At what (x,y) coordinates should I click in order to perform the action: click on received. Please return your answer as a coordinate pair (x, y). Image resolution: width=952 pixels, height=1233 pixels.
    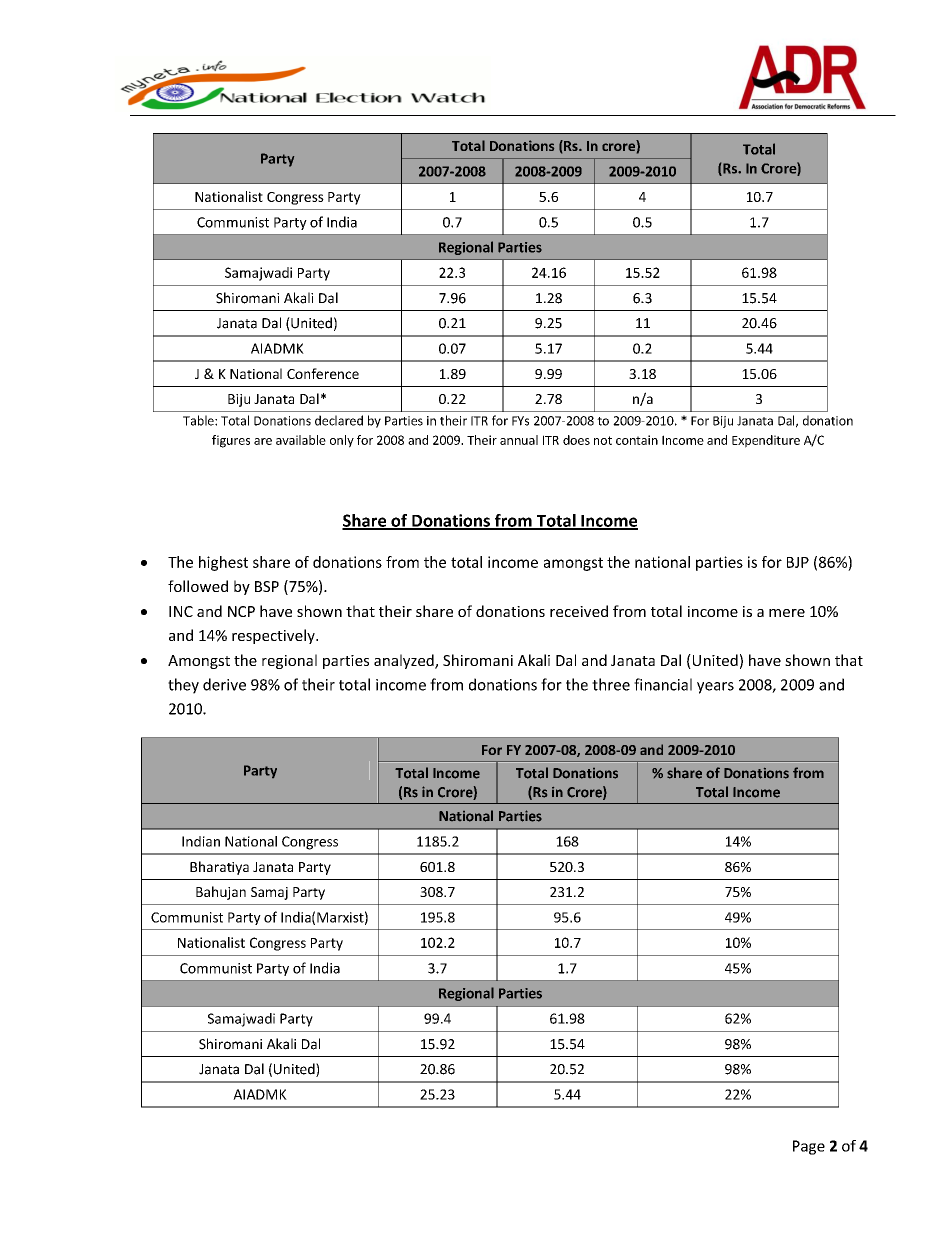
    Looking at the image, I should click on (579, 611).
